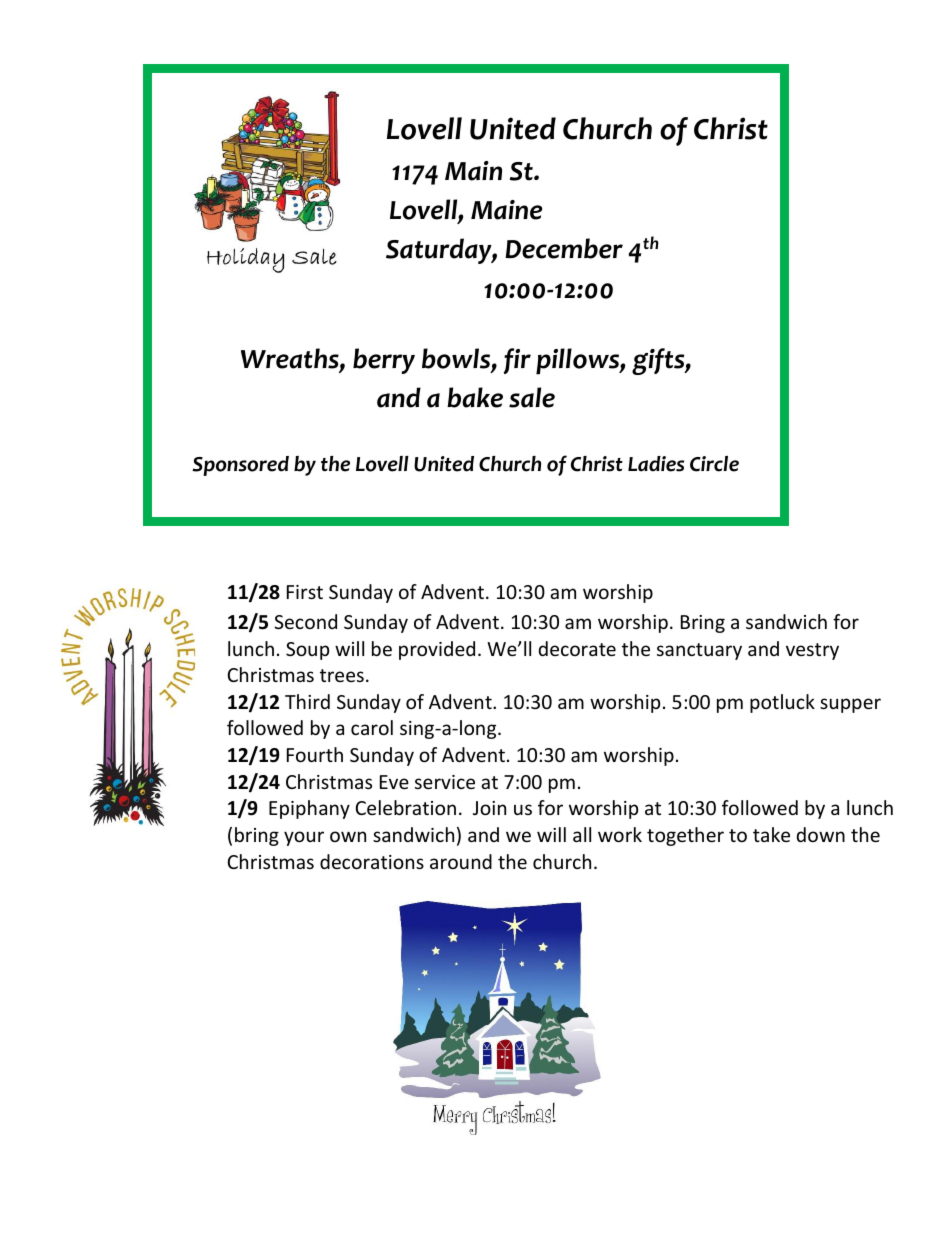 The image size is (952, 1233). Describe the element at coordinates (582, 834) in the page. I see `all` at that location.
